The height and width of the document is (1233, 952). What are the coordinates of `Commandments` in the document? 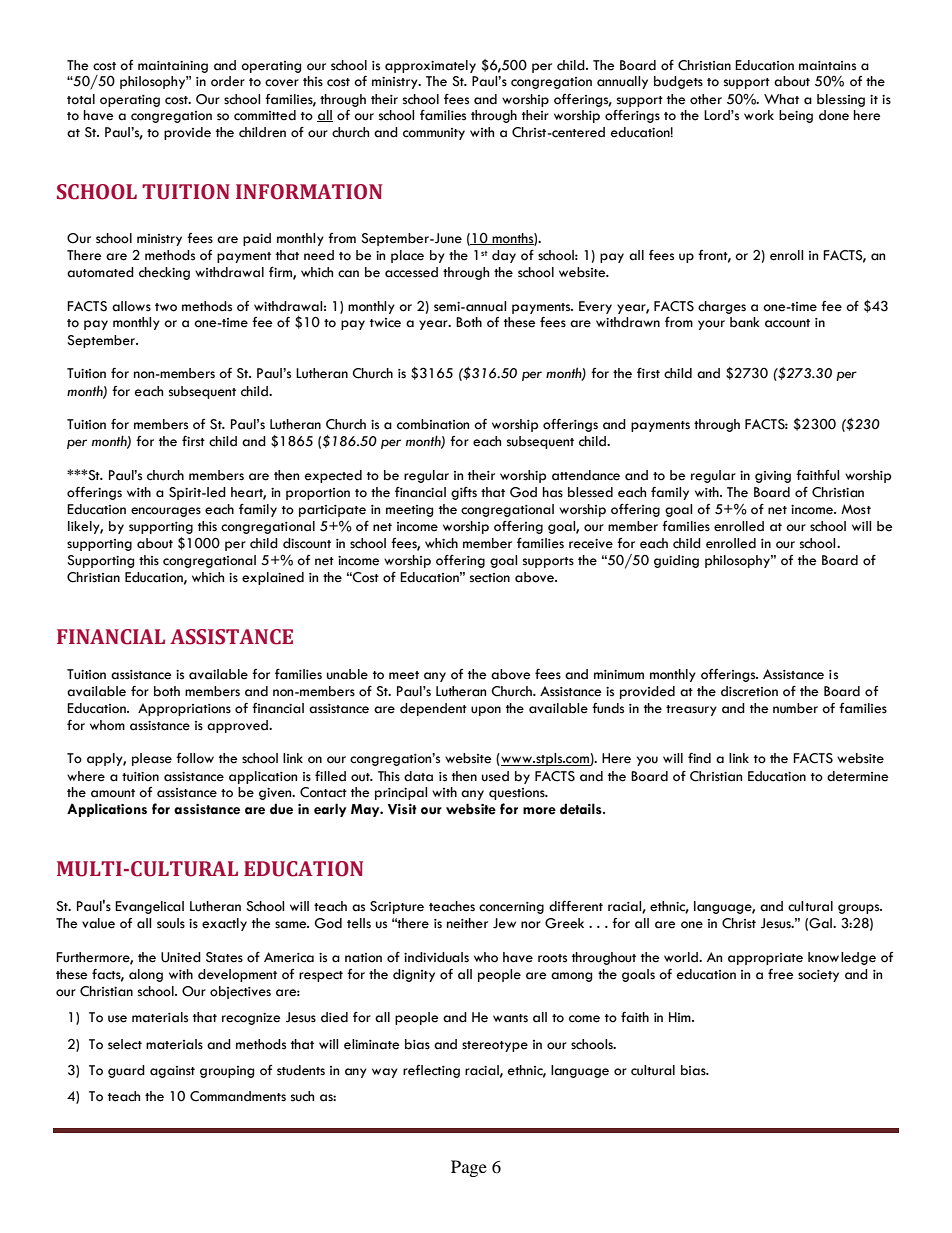 It's located at (238, 1096).
